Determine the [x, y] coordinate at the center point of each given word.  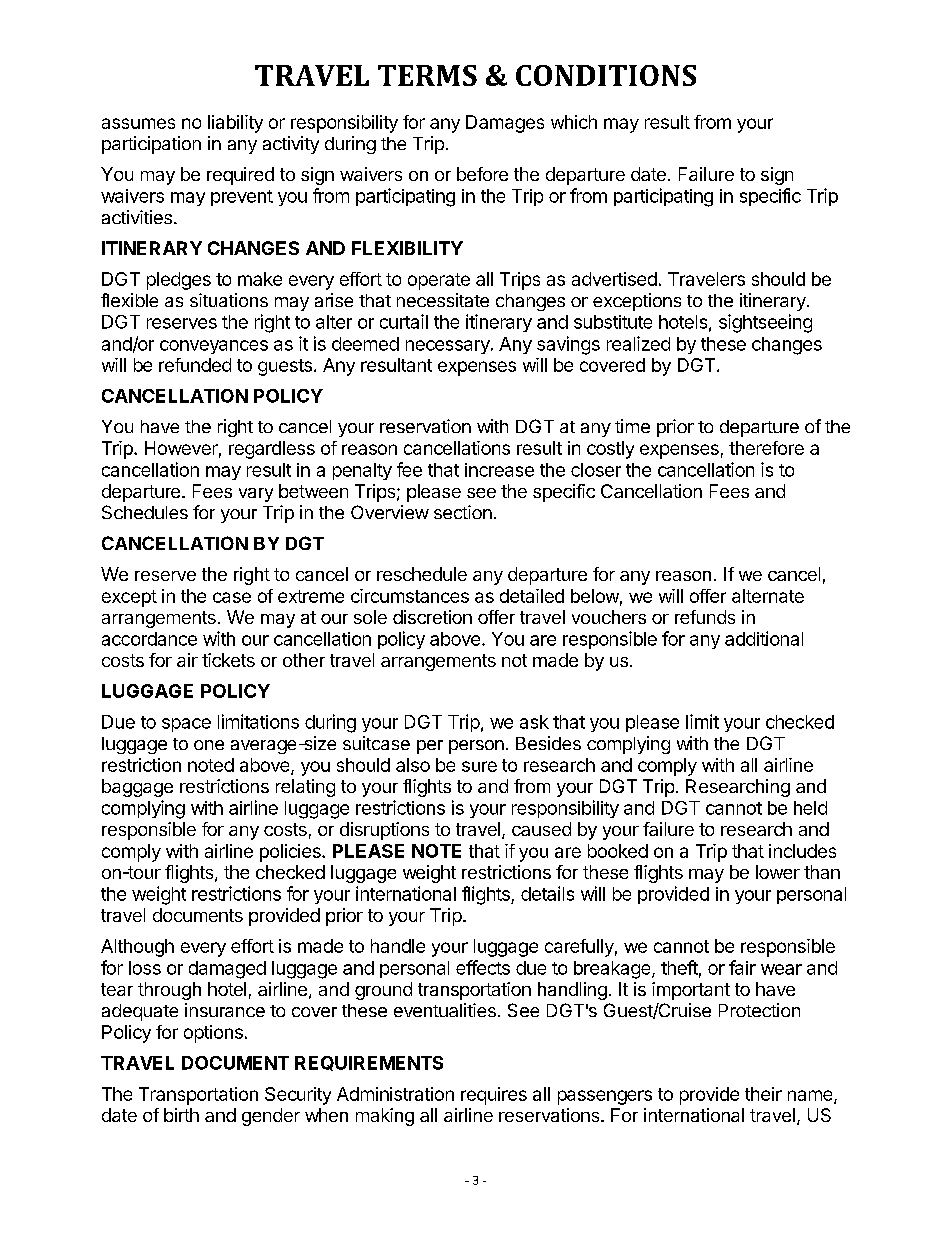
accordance [149, 639]
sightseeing [765, 323]
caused [541, 829]
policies [291, 853]
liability [235, 124]
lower [778, 872]
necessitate [443, 300]
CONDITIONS [606, 75]
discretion [432, 617]
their [763, 1094]
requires [494, 1096]
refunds [705, 617]
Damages [505, 124]
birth [181, 1115]
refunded [195, 365]
